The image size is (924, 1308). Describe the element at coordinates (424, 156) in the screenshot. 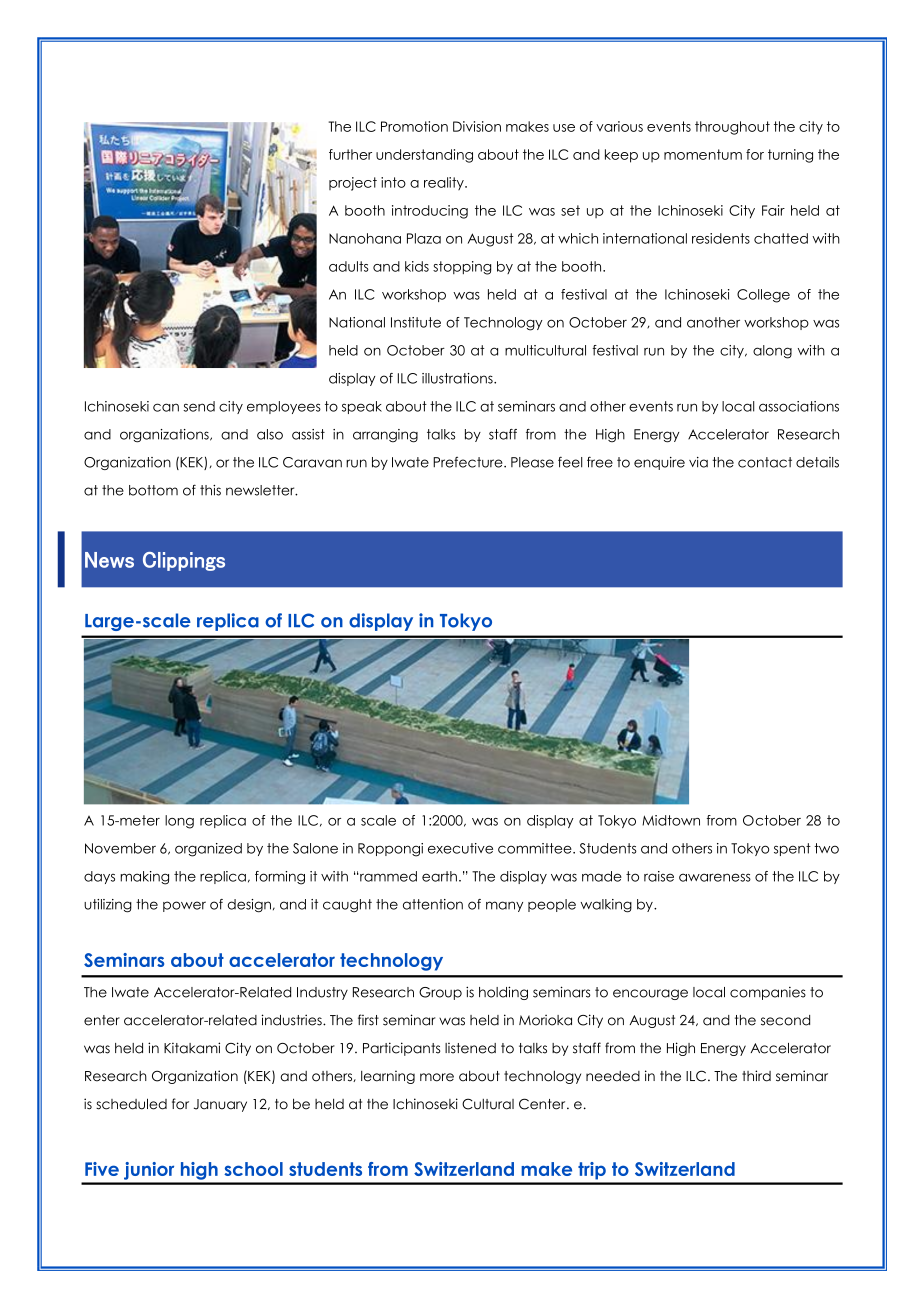

I see `understanding` at that location.
